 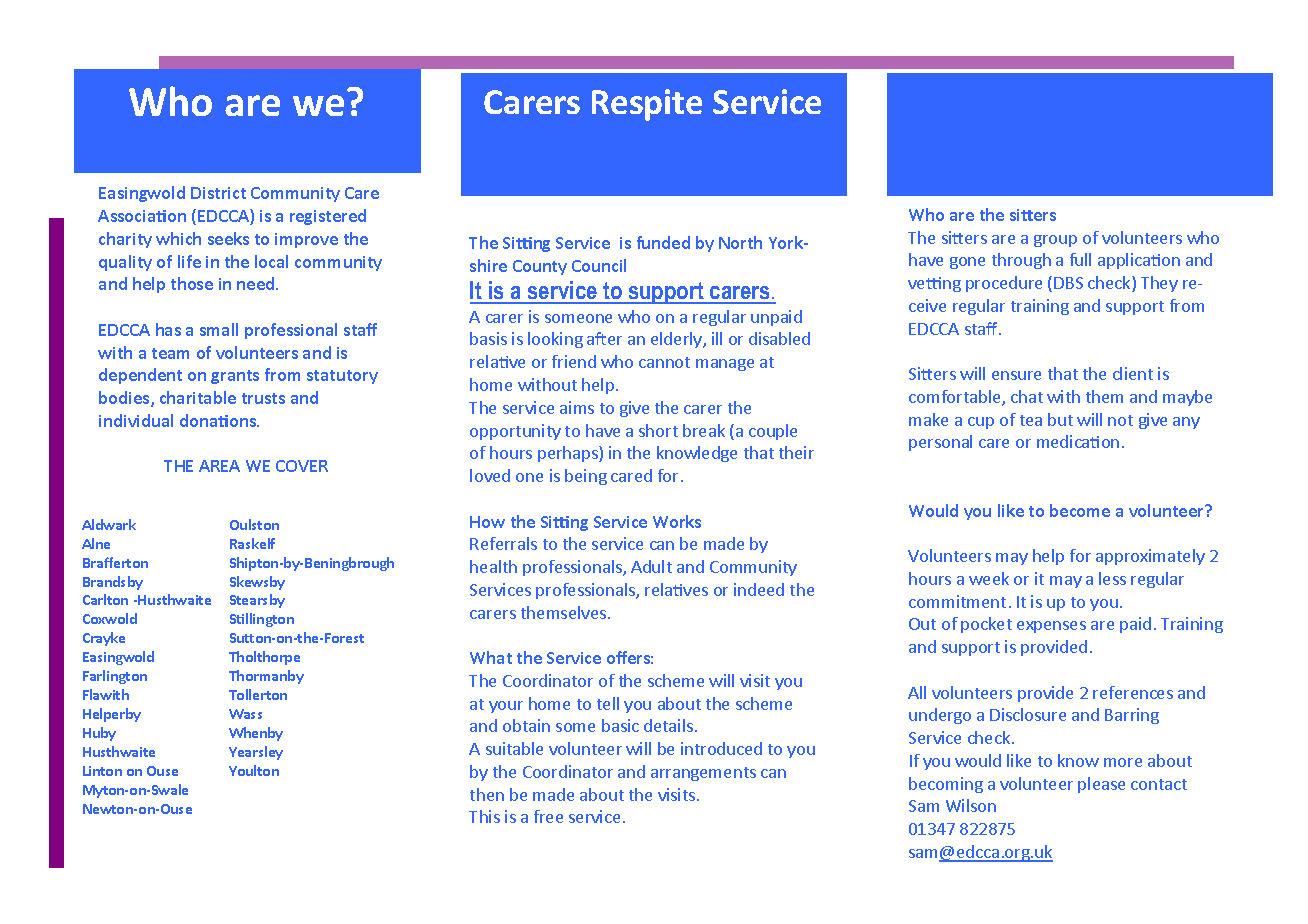 I want to click on DBS, so click(x=1068, y=283).
